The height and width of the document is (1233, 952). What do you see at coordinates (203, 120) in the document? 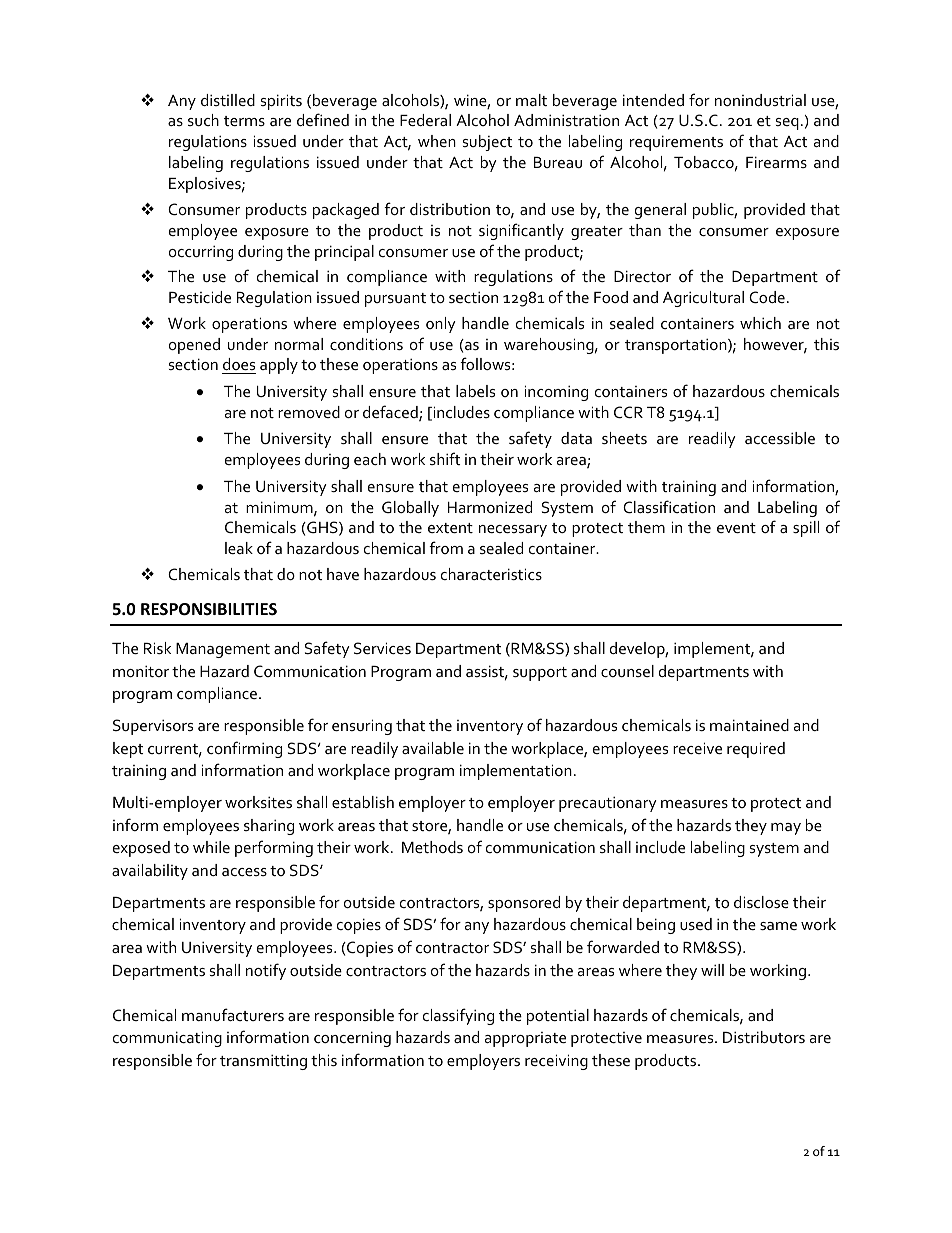
I see `such` at bounding box center [203, 120].
